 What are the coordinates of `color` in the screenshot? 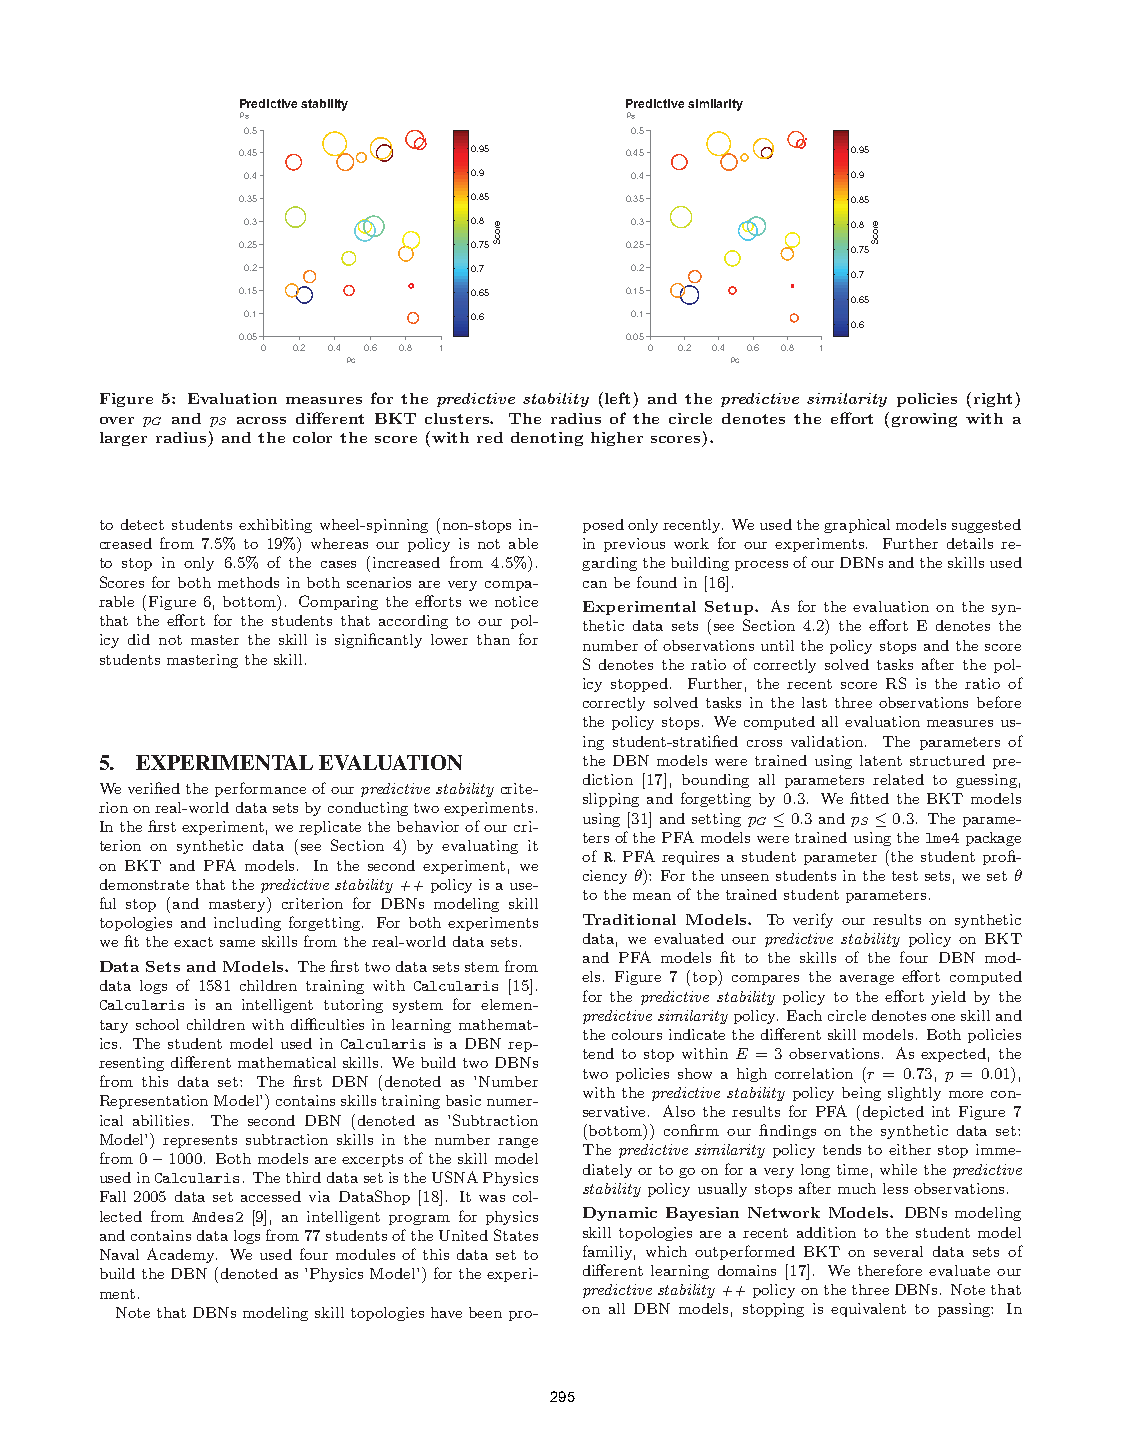 It's located at (312, 437).
